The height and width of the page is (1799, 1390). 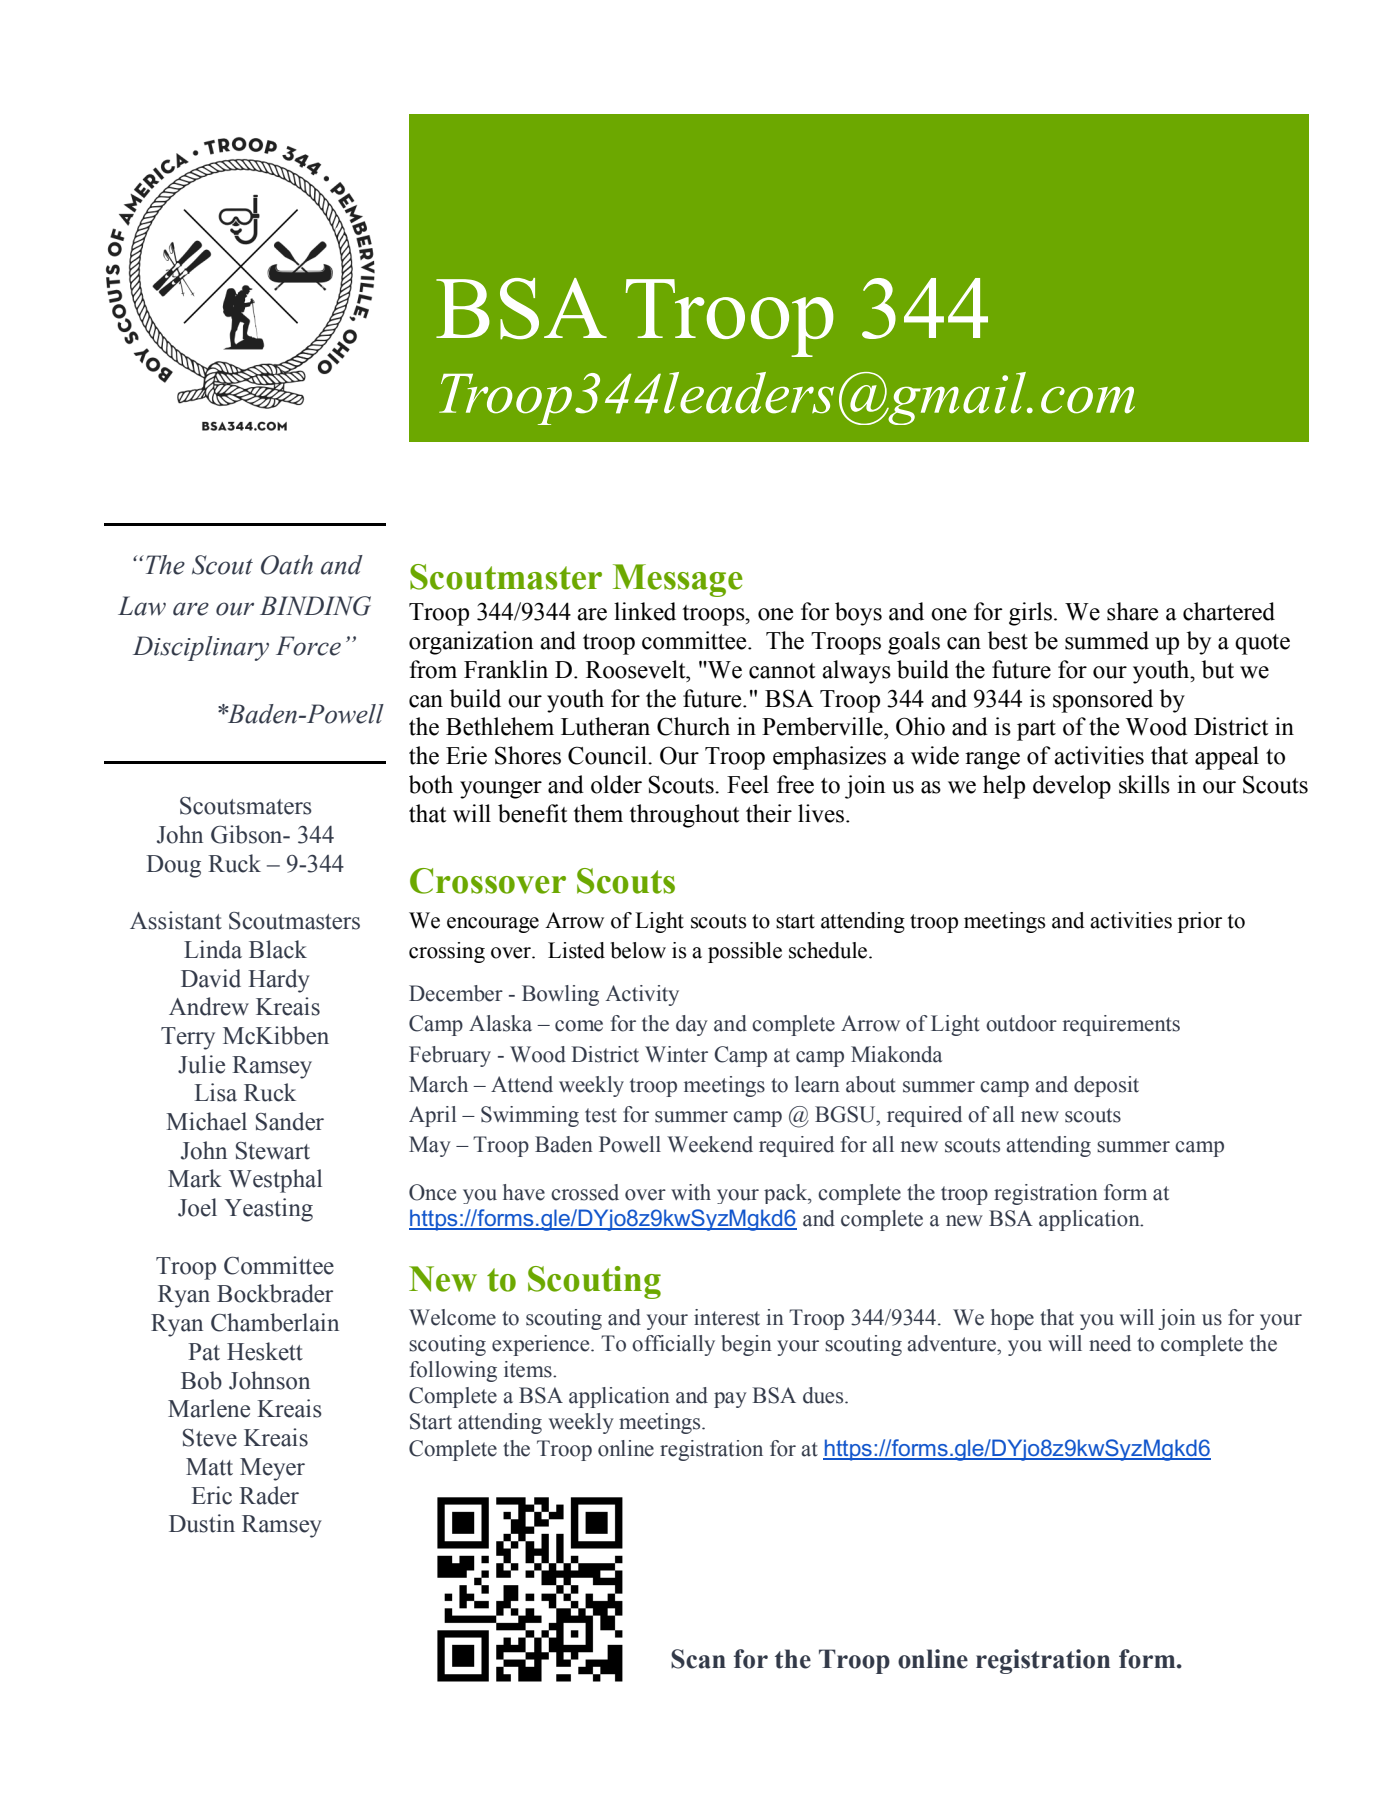 I want to click on officially, so click(x=673, y=1345).
